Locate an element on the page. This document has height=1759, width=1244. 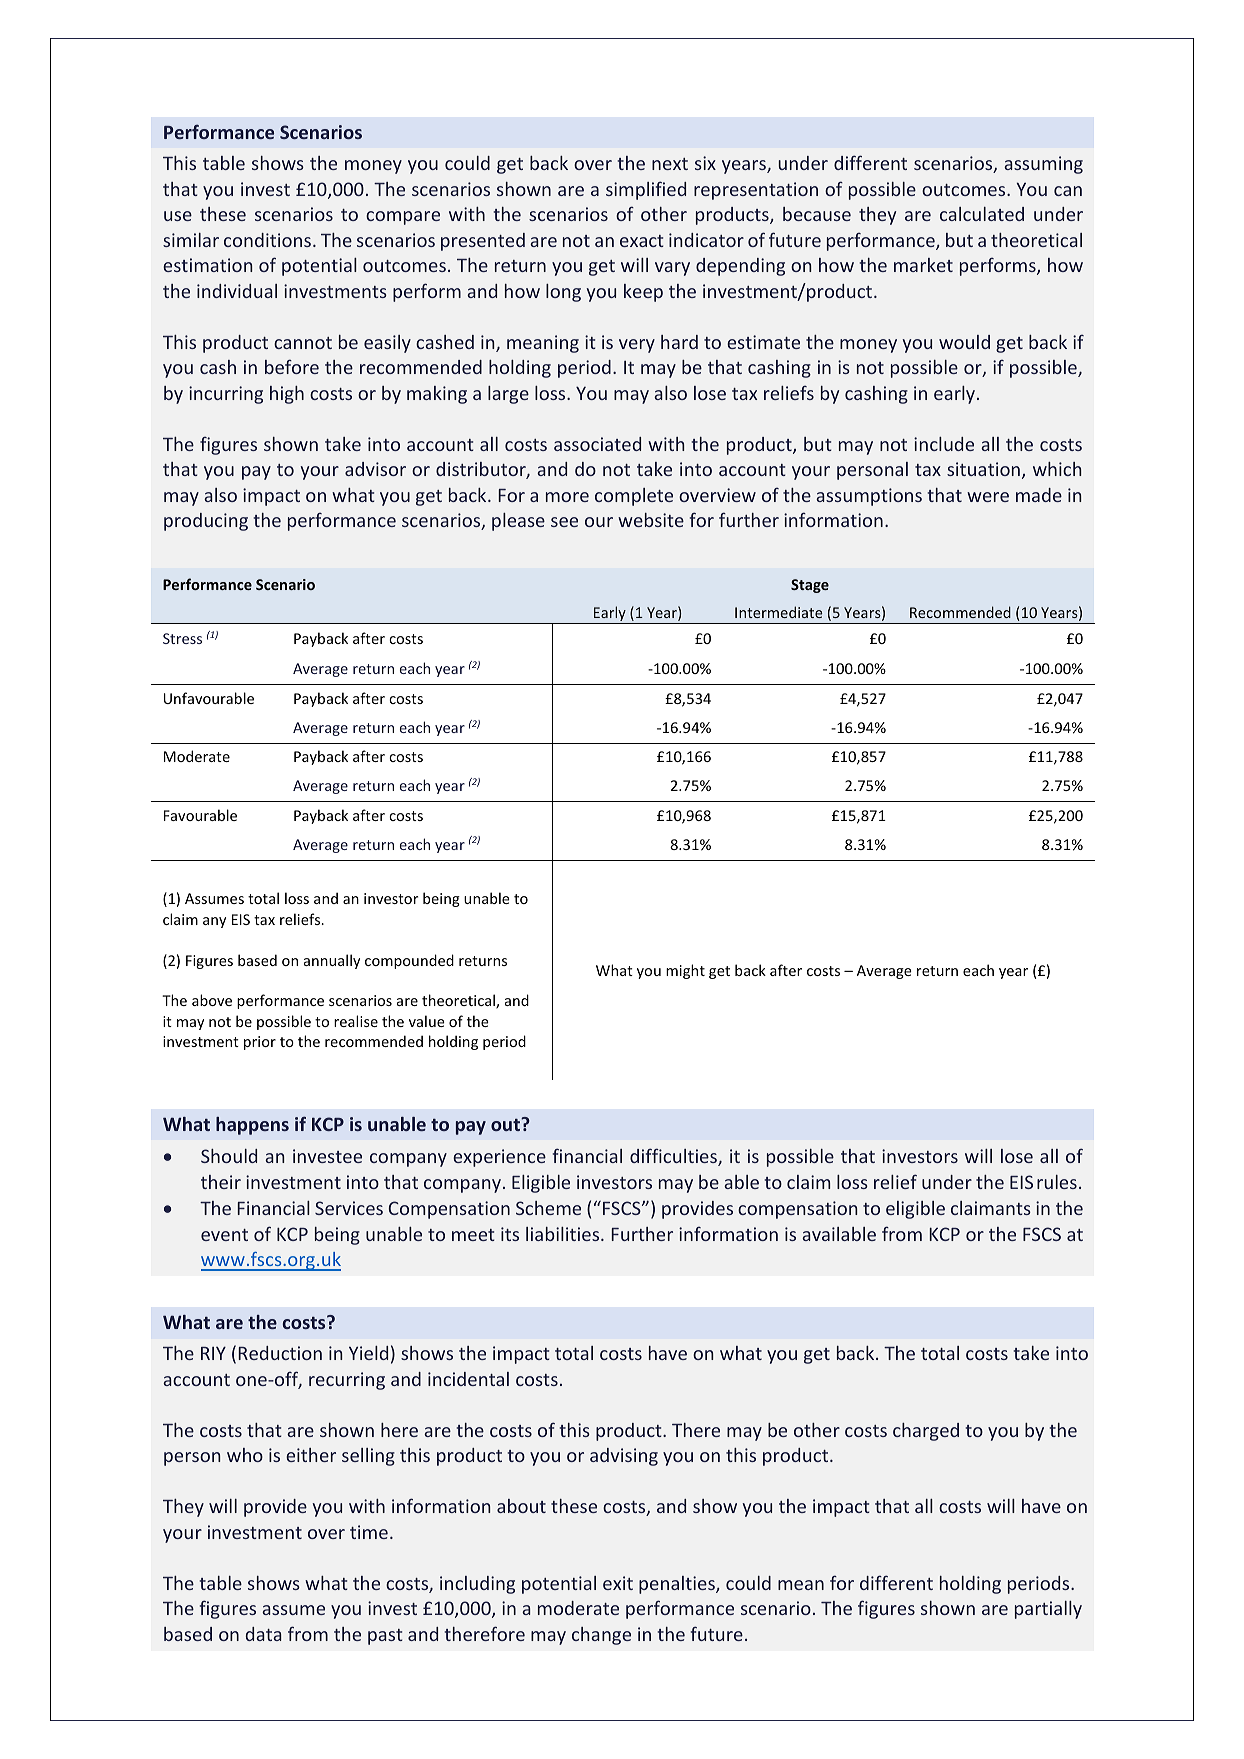
exit is located at coordinates (618, 1583).
